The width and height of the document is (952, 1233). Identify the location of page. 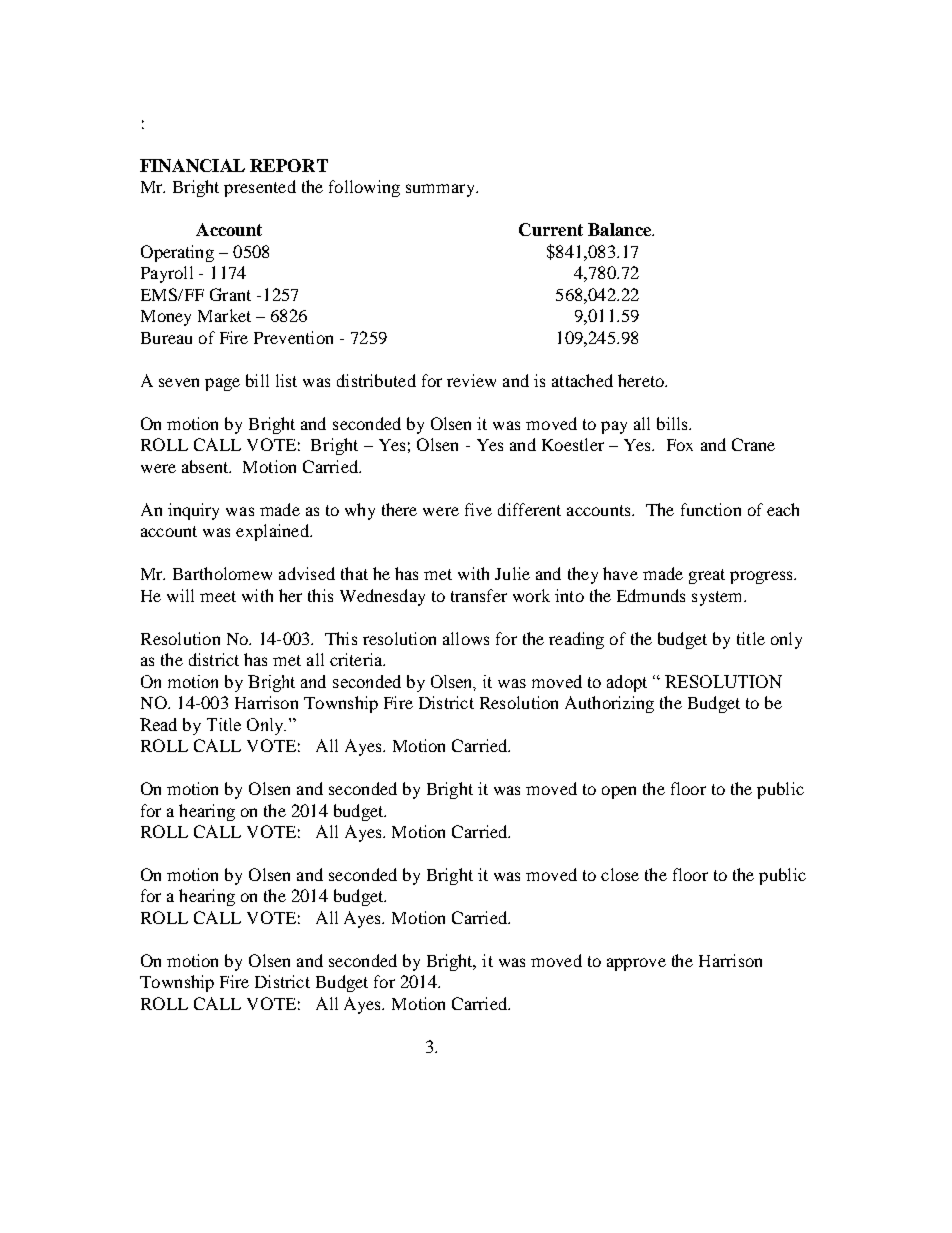
(222, 384).
